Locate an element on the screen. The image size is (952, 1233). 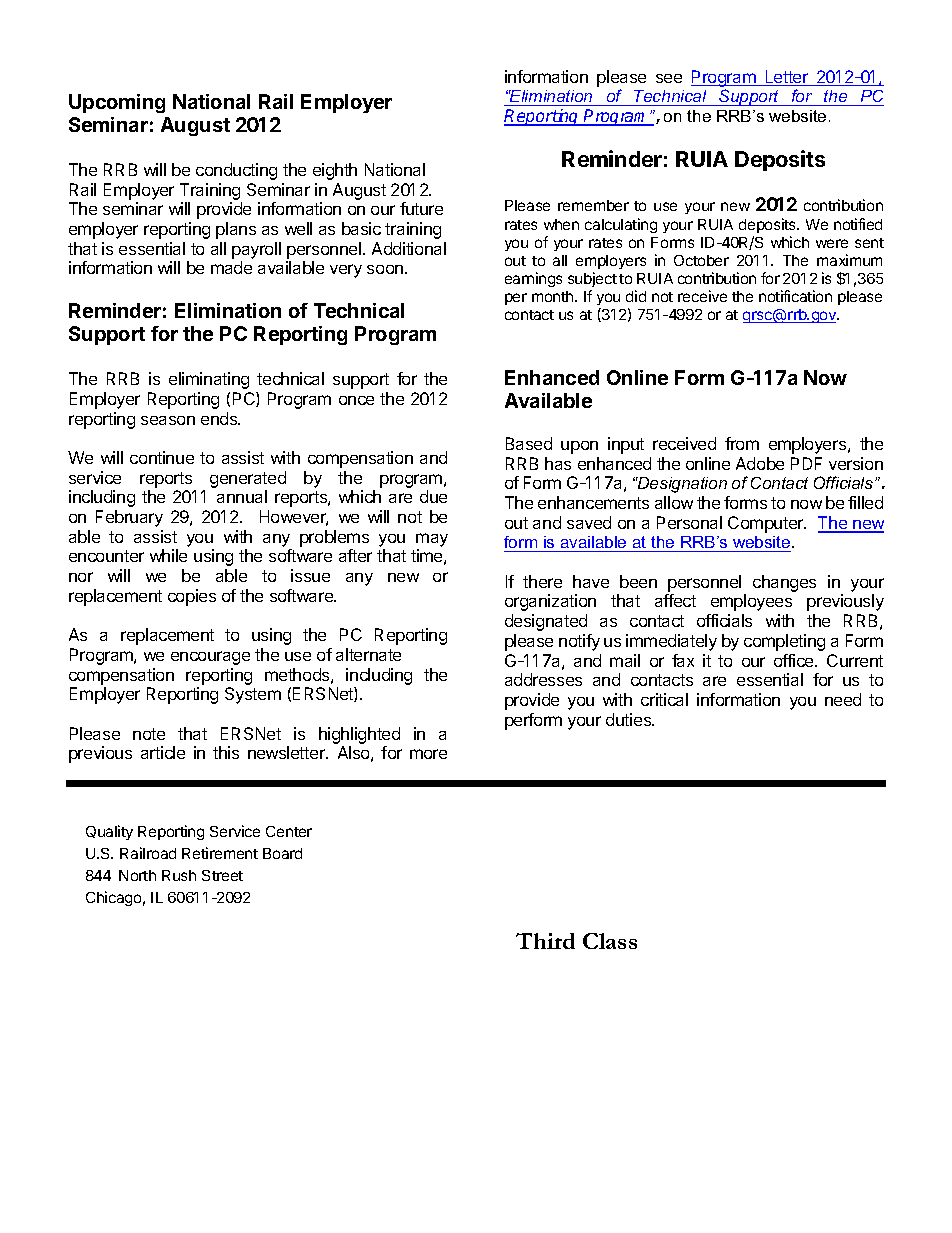
encourage is located at coordinates (210, 658).
